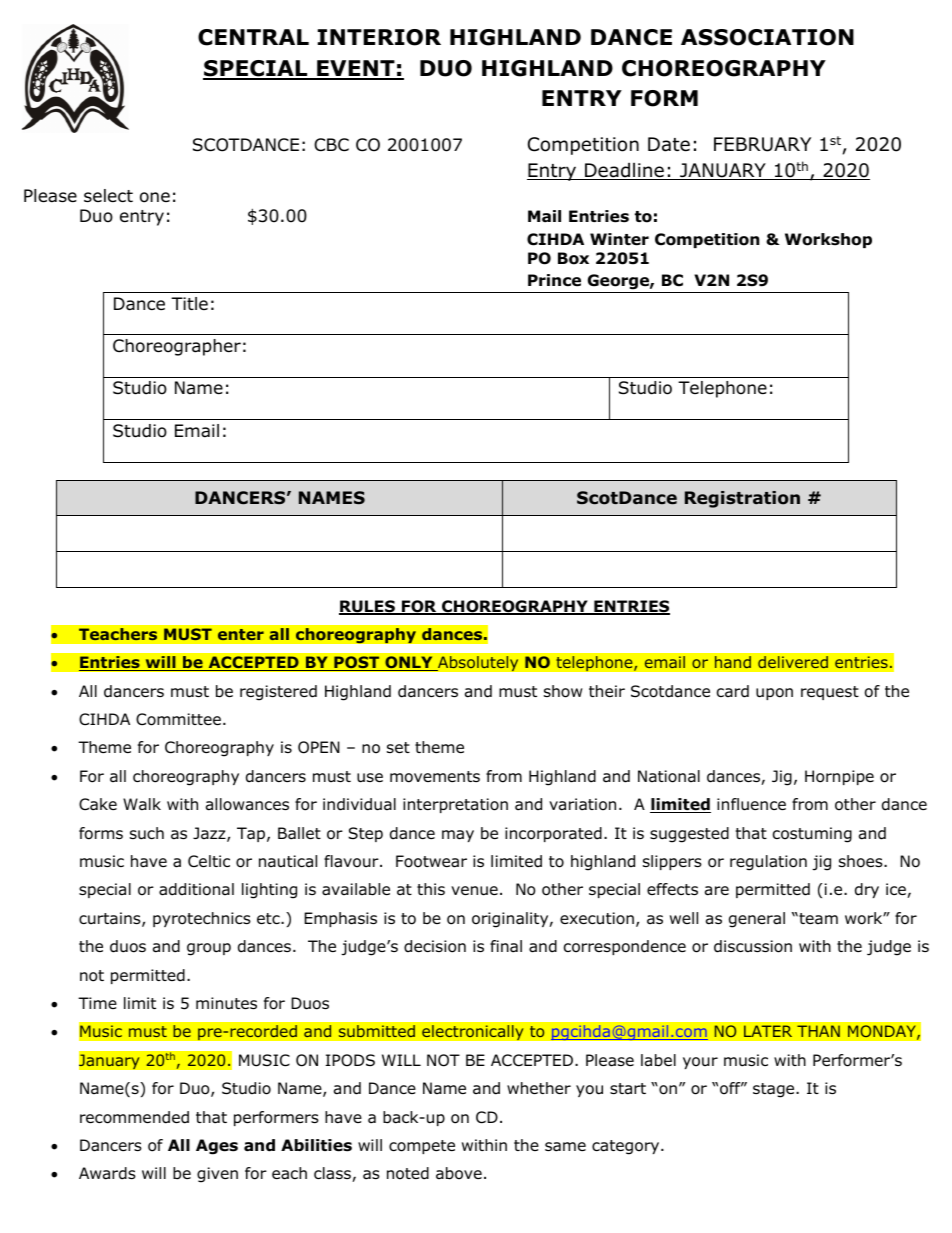  What do you see at coordinates (459, 1173) in the screenshot?
I see `above` at bounding box center [459, 1173].
